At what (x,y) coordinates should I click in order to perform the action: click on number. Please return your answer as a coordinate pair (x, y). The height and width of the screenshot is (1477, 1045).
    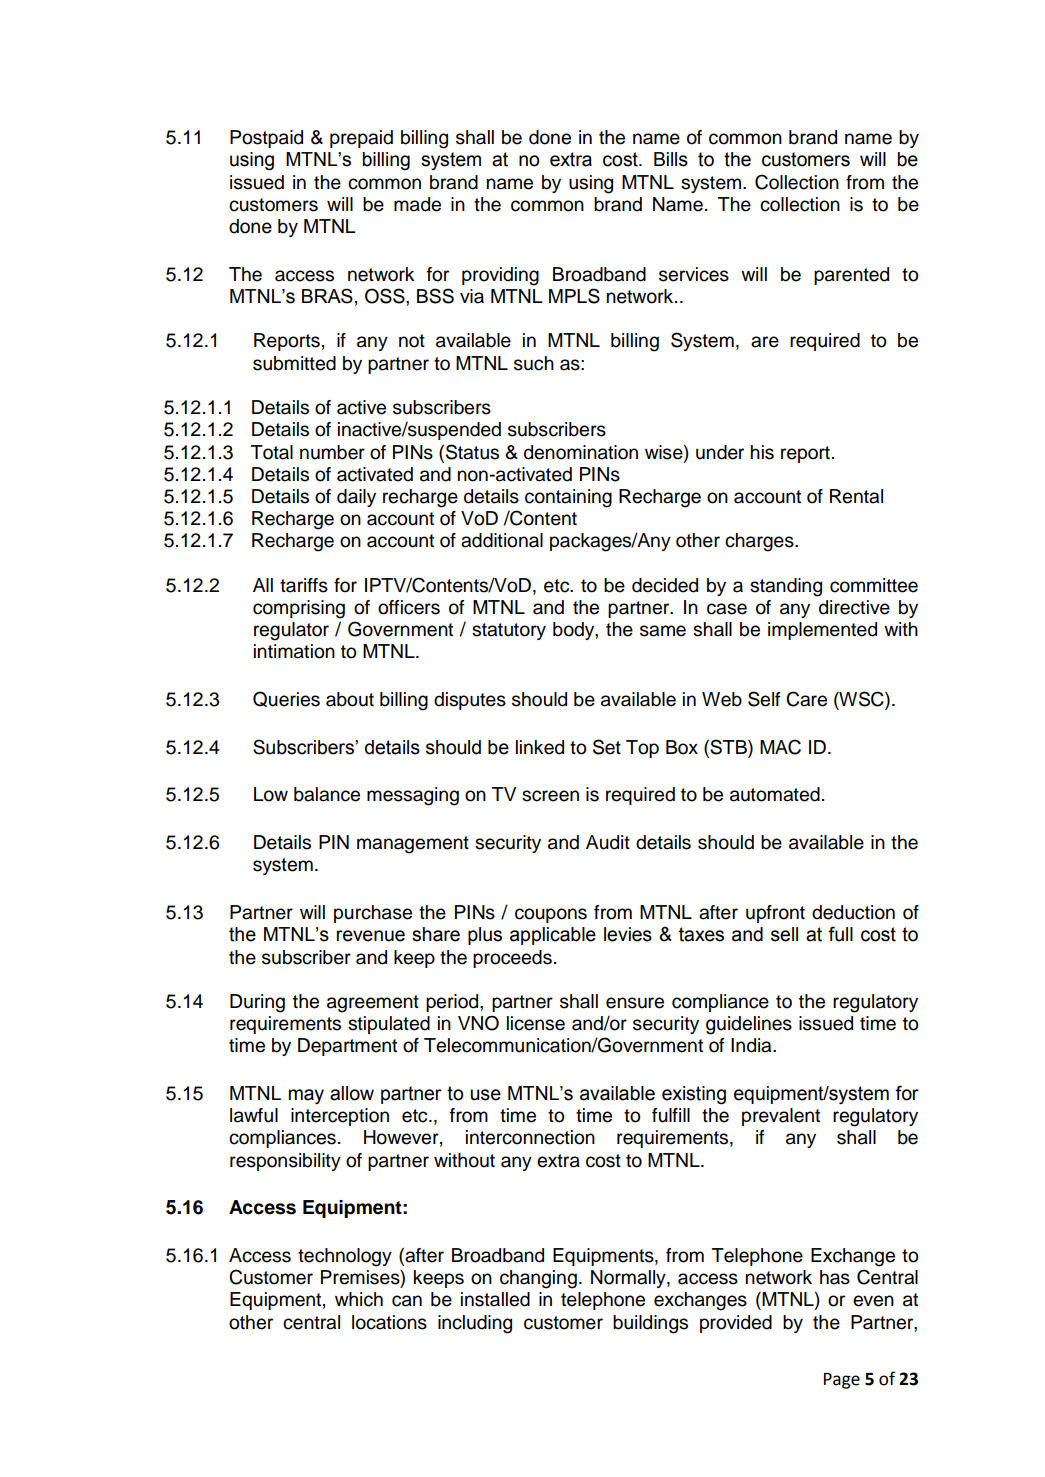
    Looking at the image, I should click on (332, 452).
